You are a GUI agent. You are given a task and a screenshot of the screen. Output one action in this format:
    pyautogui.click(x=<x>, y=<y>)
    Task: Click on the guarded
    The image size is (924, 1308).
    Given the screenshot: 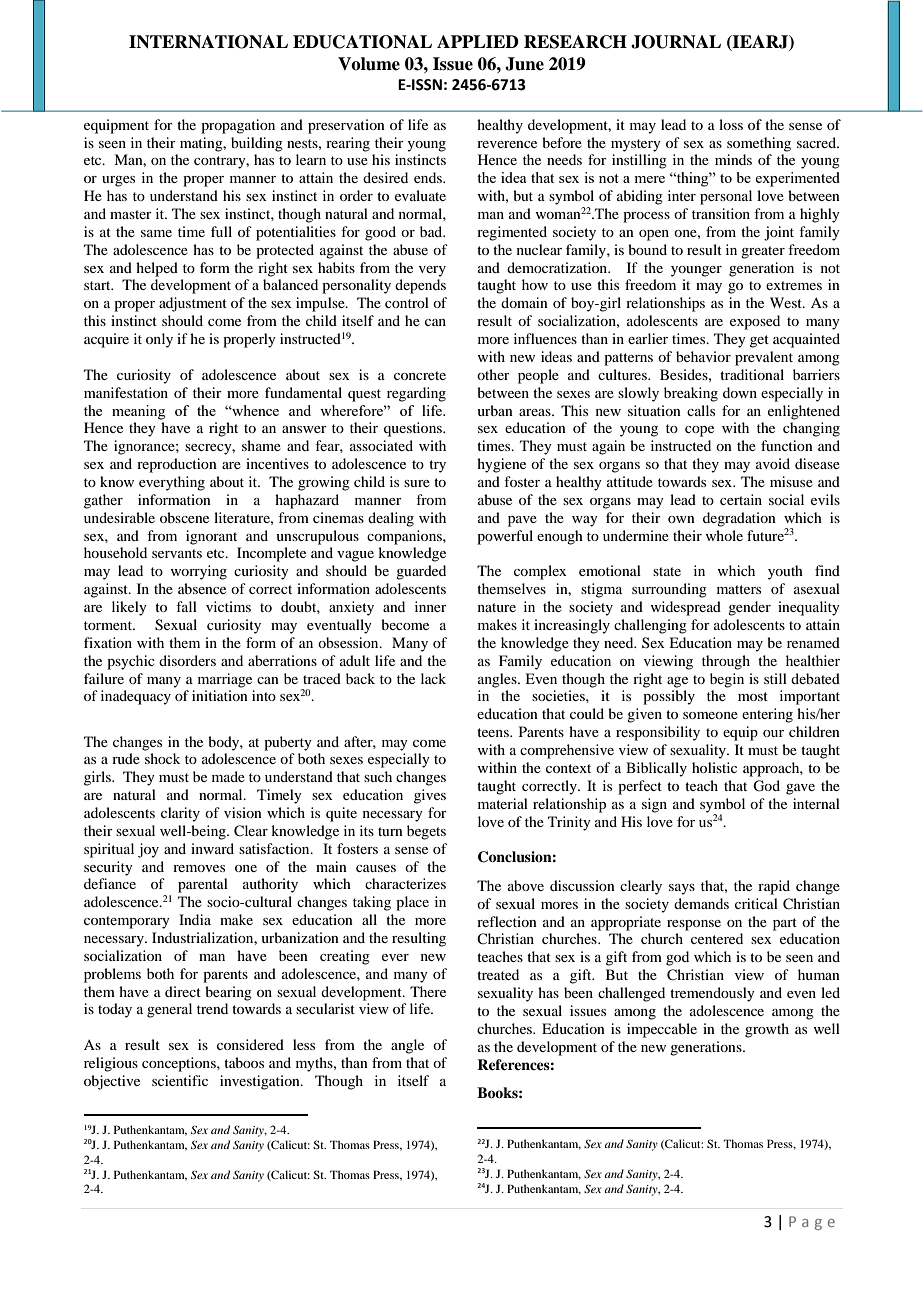 What is the action you would take?
    pyautogui.click(x=421, y=572)
